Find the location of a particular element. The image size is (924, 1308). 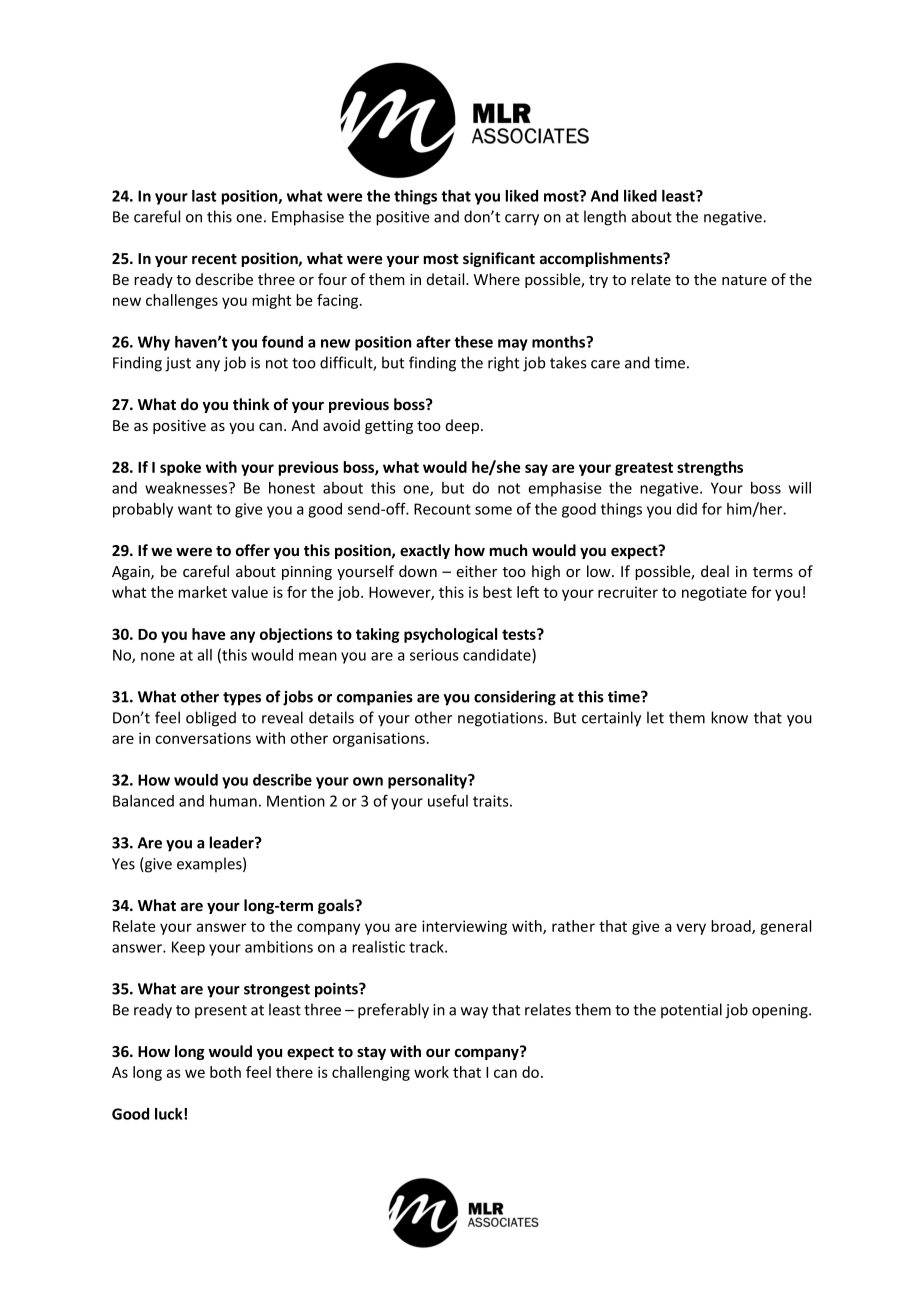

useful is located at coordinates (448, 801).
